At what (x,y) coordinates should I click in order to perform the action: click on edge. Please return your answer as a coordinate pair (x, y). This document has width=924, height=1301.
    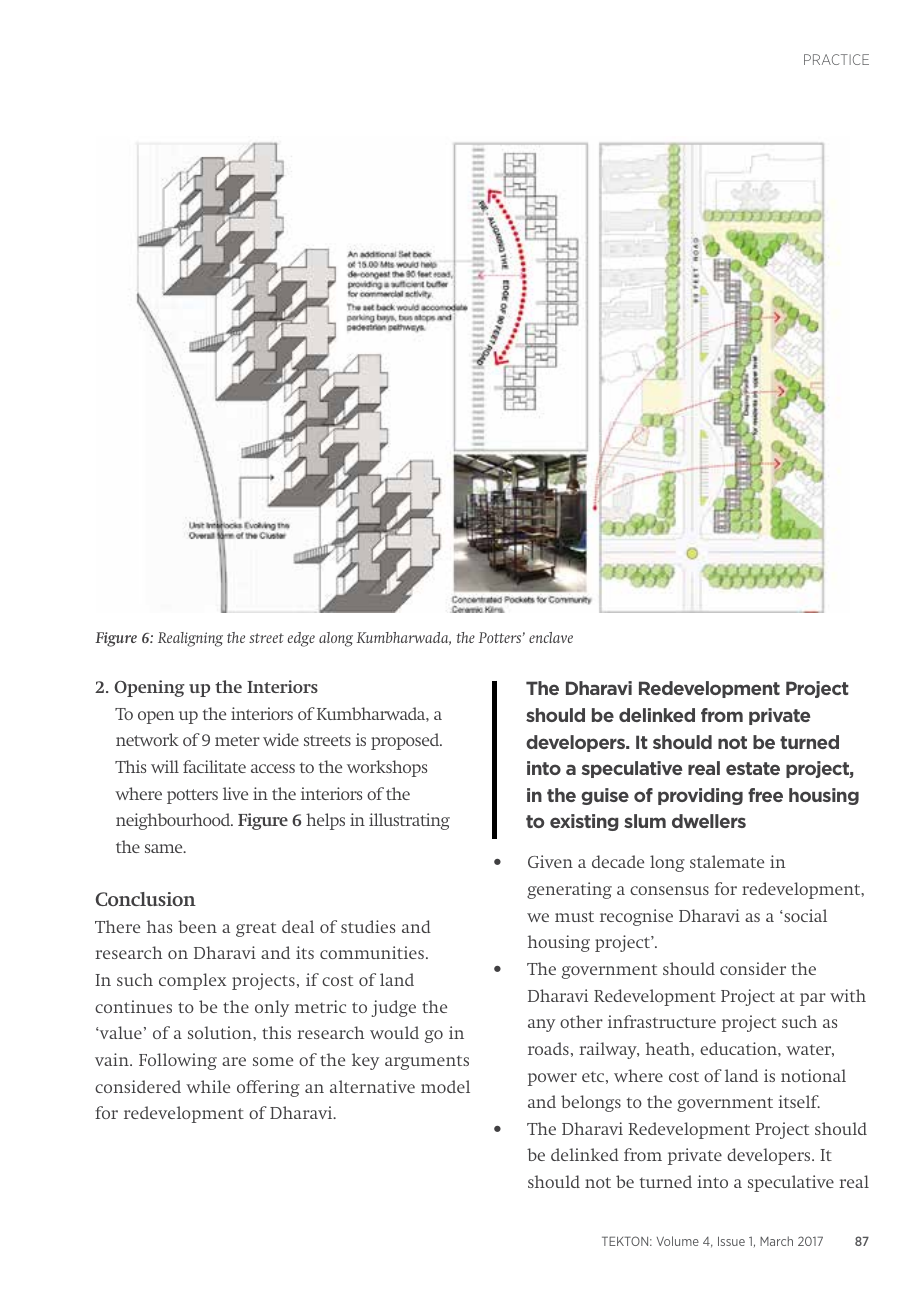
    Looking at the image, I should click on (301, 639).
